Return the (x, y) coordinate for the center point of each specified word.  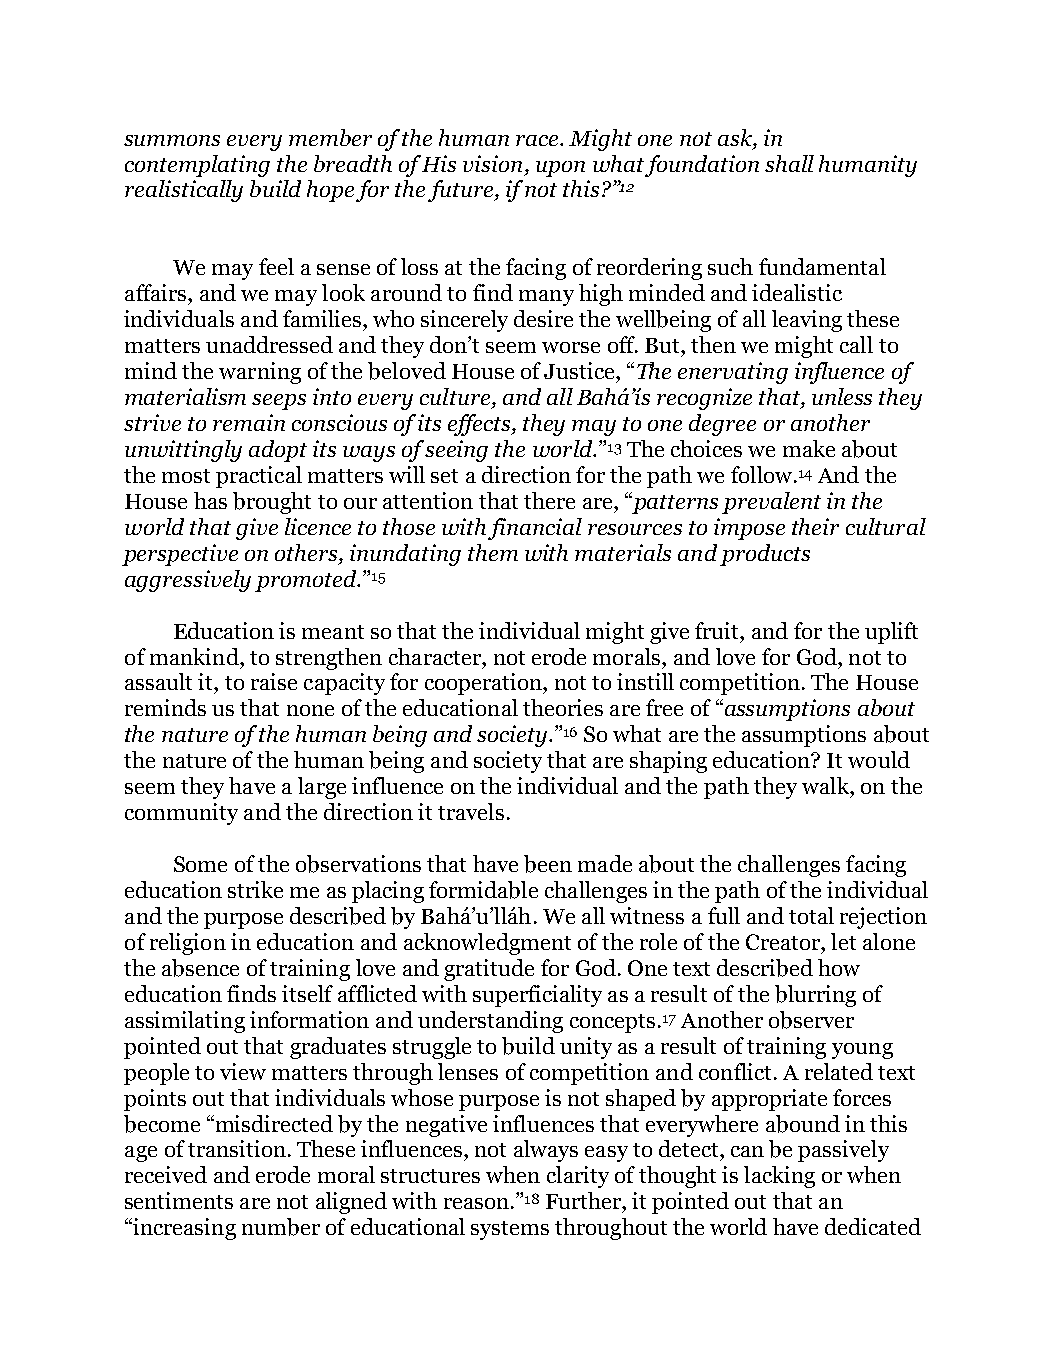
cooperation (484, 684)
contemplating (197, 166)
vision (492, 163)
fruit (718, 630)
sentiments (179, 1200)
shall (789, 163)
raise (274, 681)
